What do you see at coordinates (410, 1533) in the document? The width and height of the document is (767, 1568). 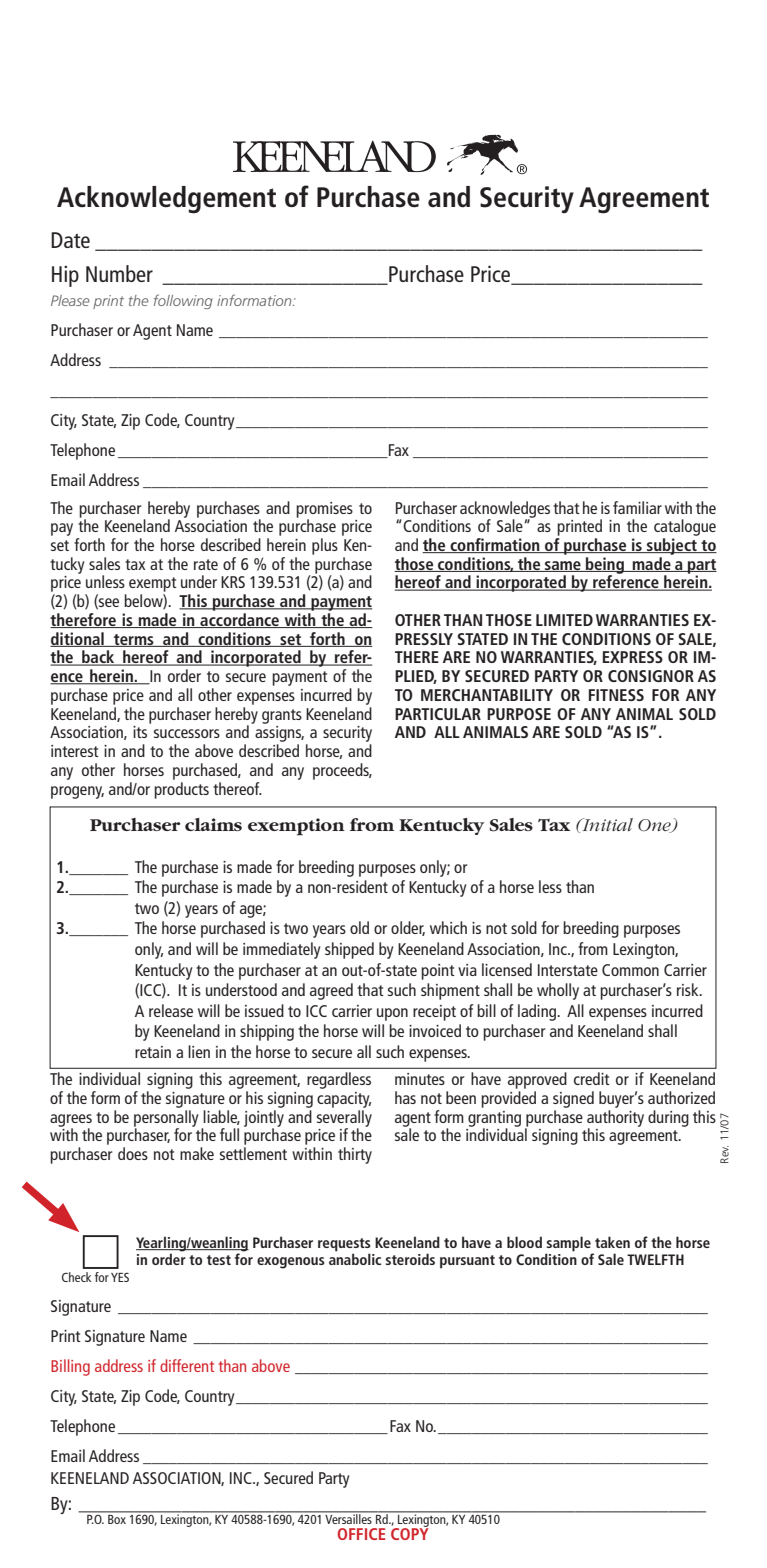 I see `COPY` at bounding box center [410, 1533].
